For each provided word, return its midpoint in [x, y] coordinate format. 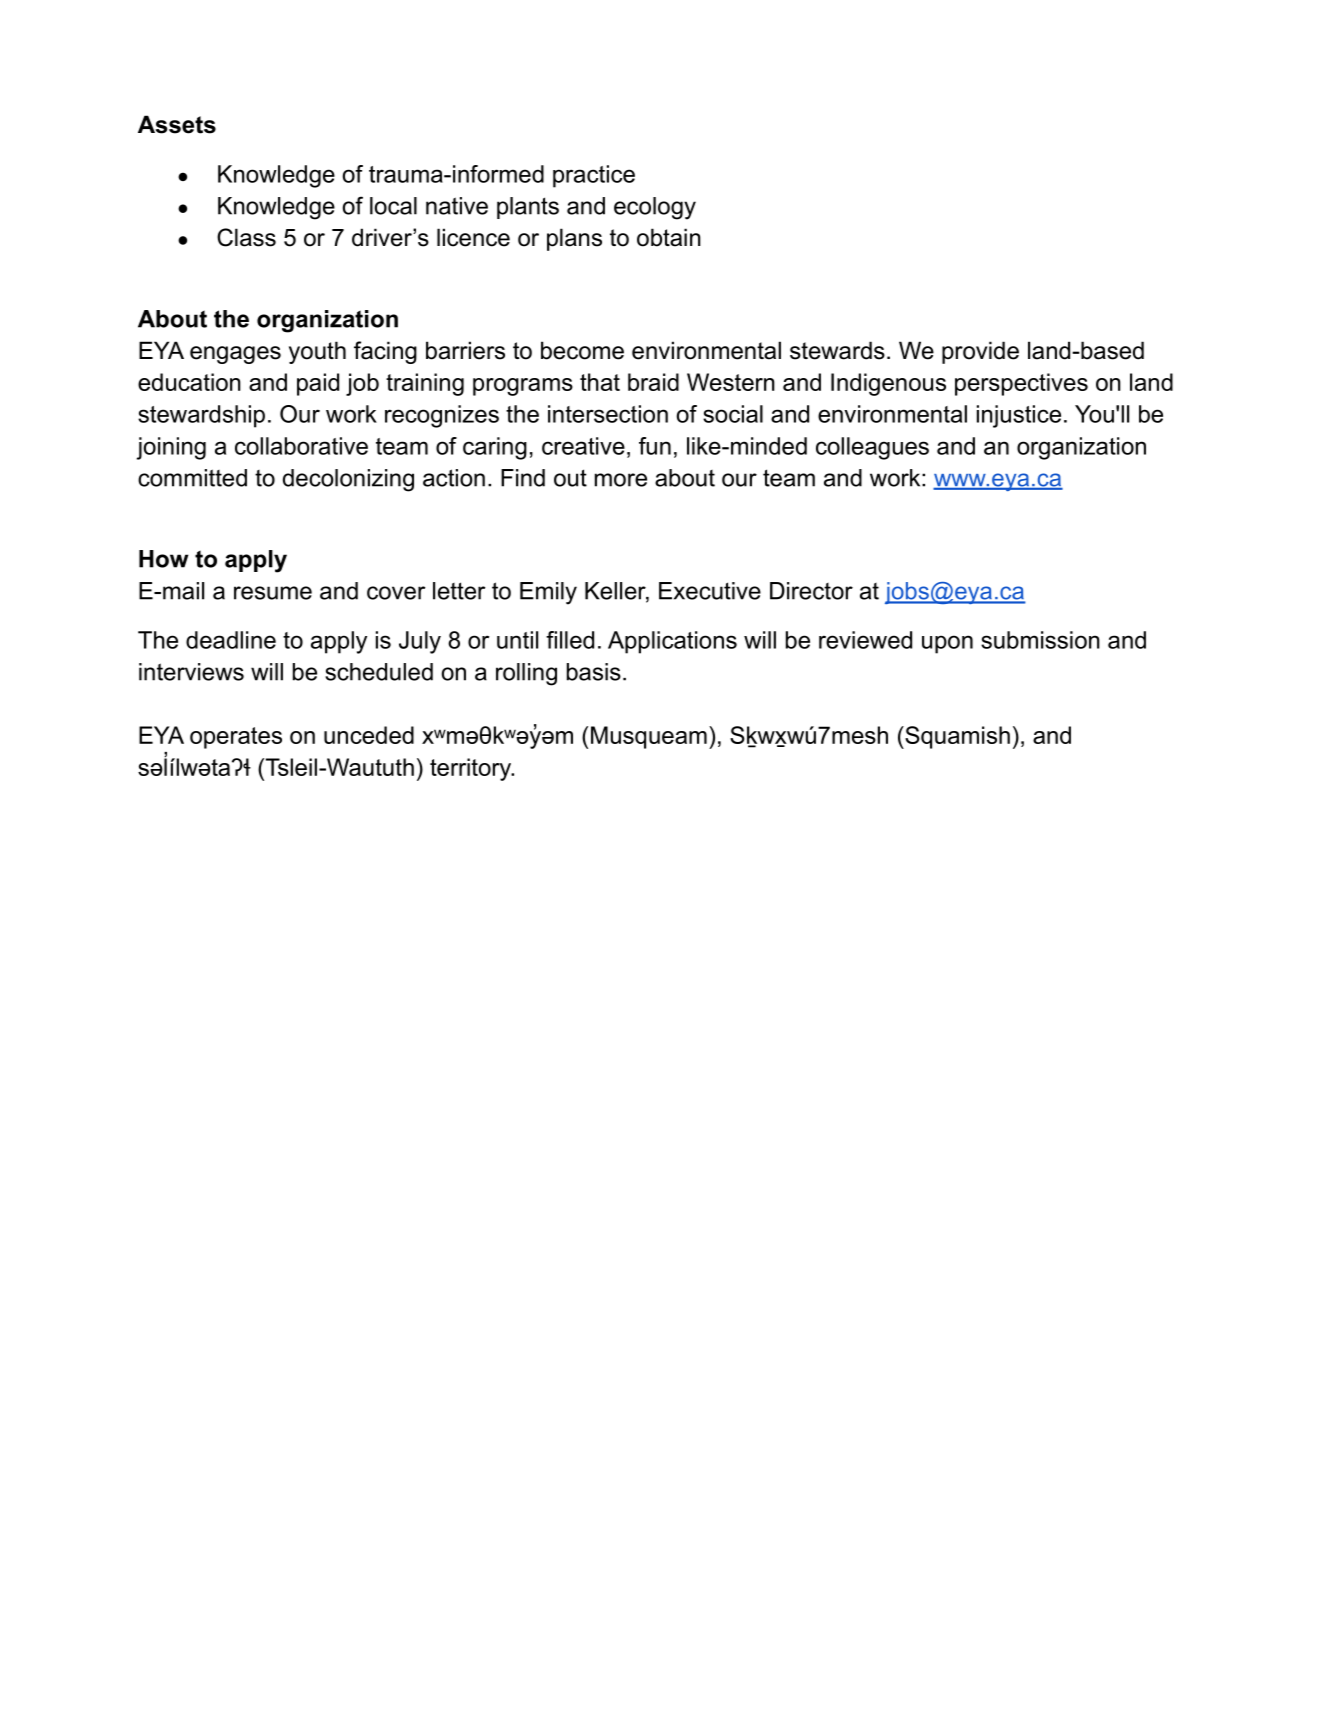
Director [811, 591]
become [582, 350]
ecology [655, 208]
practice [594, 176]
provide [980, 352]
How [164, 559]
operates [236, 738]
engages [235, 355]
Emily [548, 593]
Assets [177, 124]
